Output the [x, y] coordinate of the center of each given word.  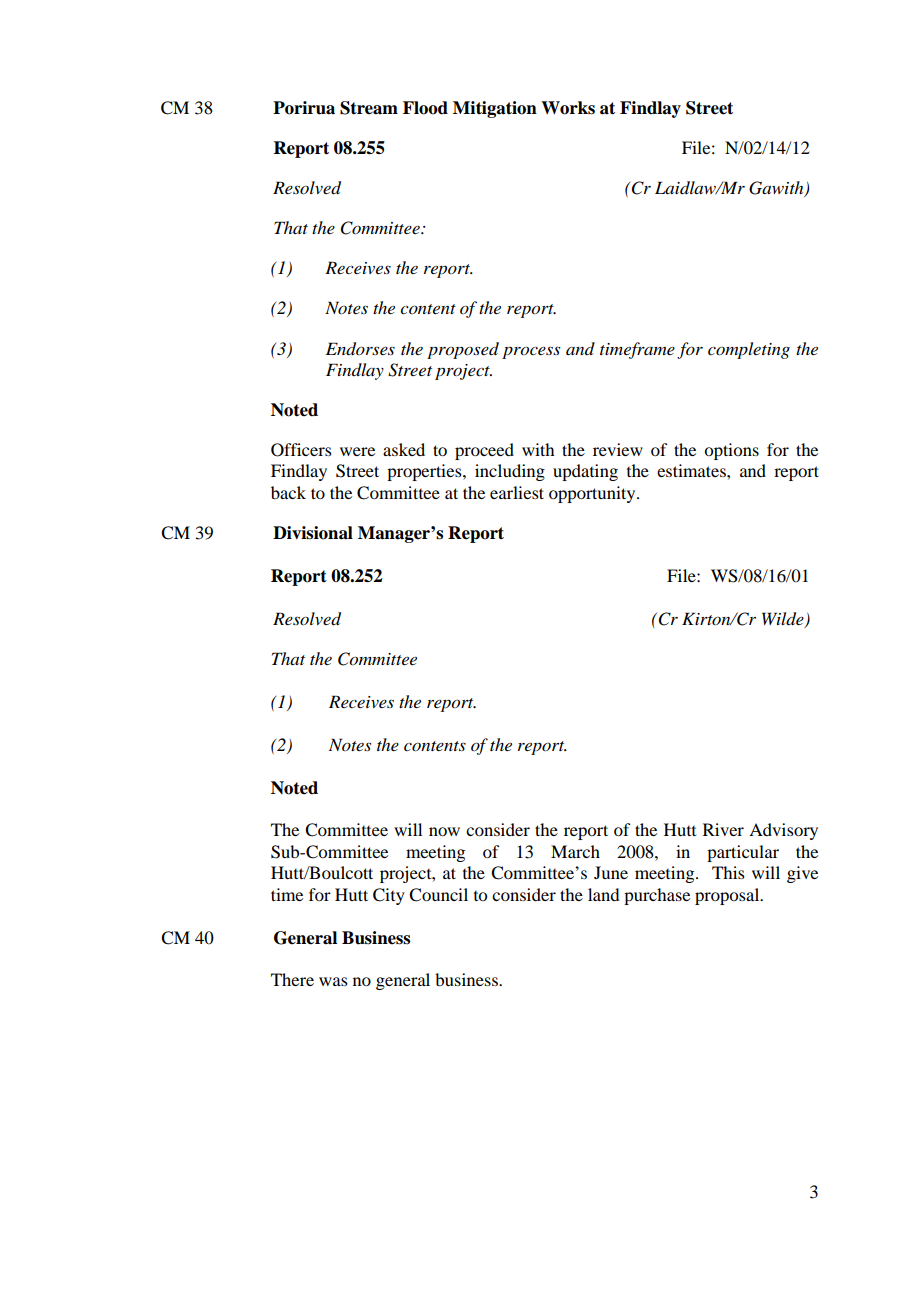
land [603, 894]
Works [568, 108]
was [333, 981]
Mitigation [495, 109]
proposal [728, 896]
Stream [369, 108]
